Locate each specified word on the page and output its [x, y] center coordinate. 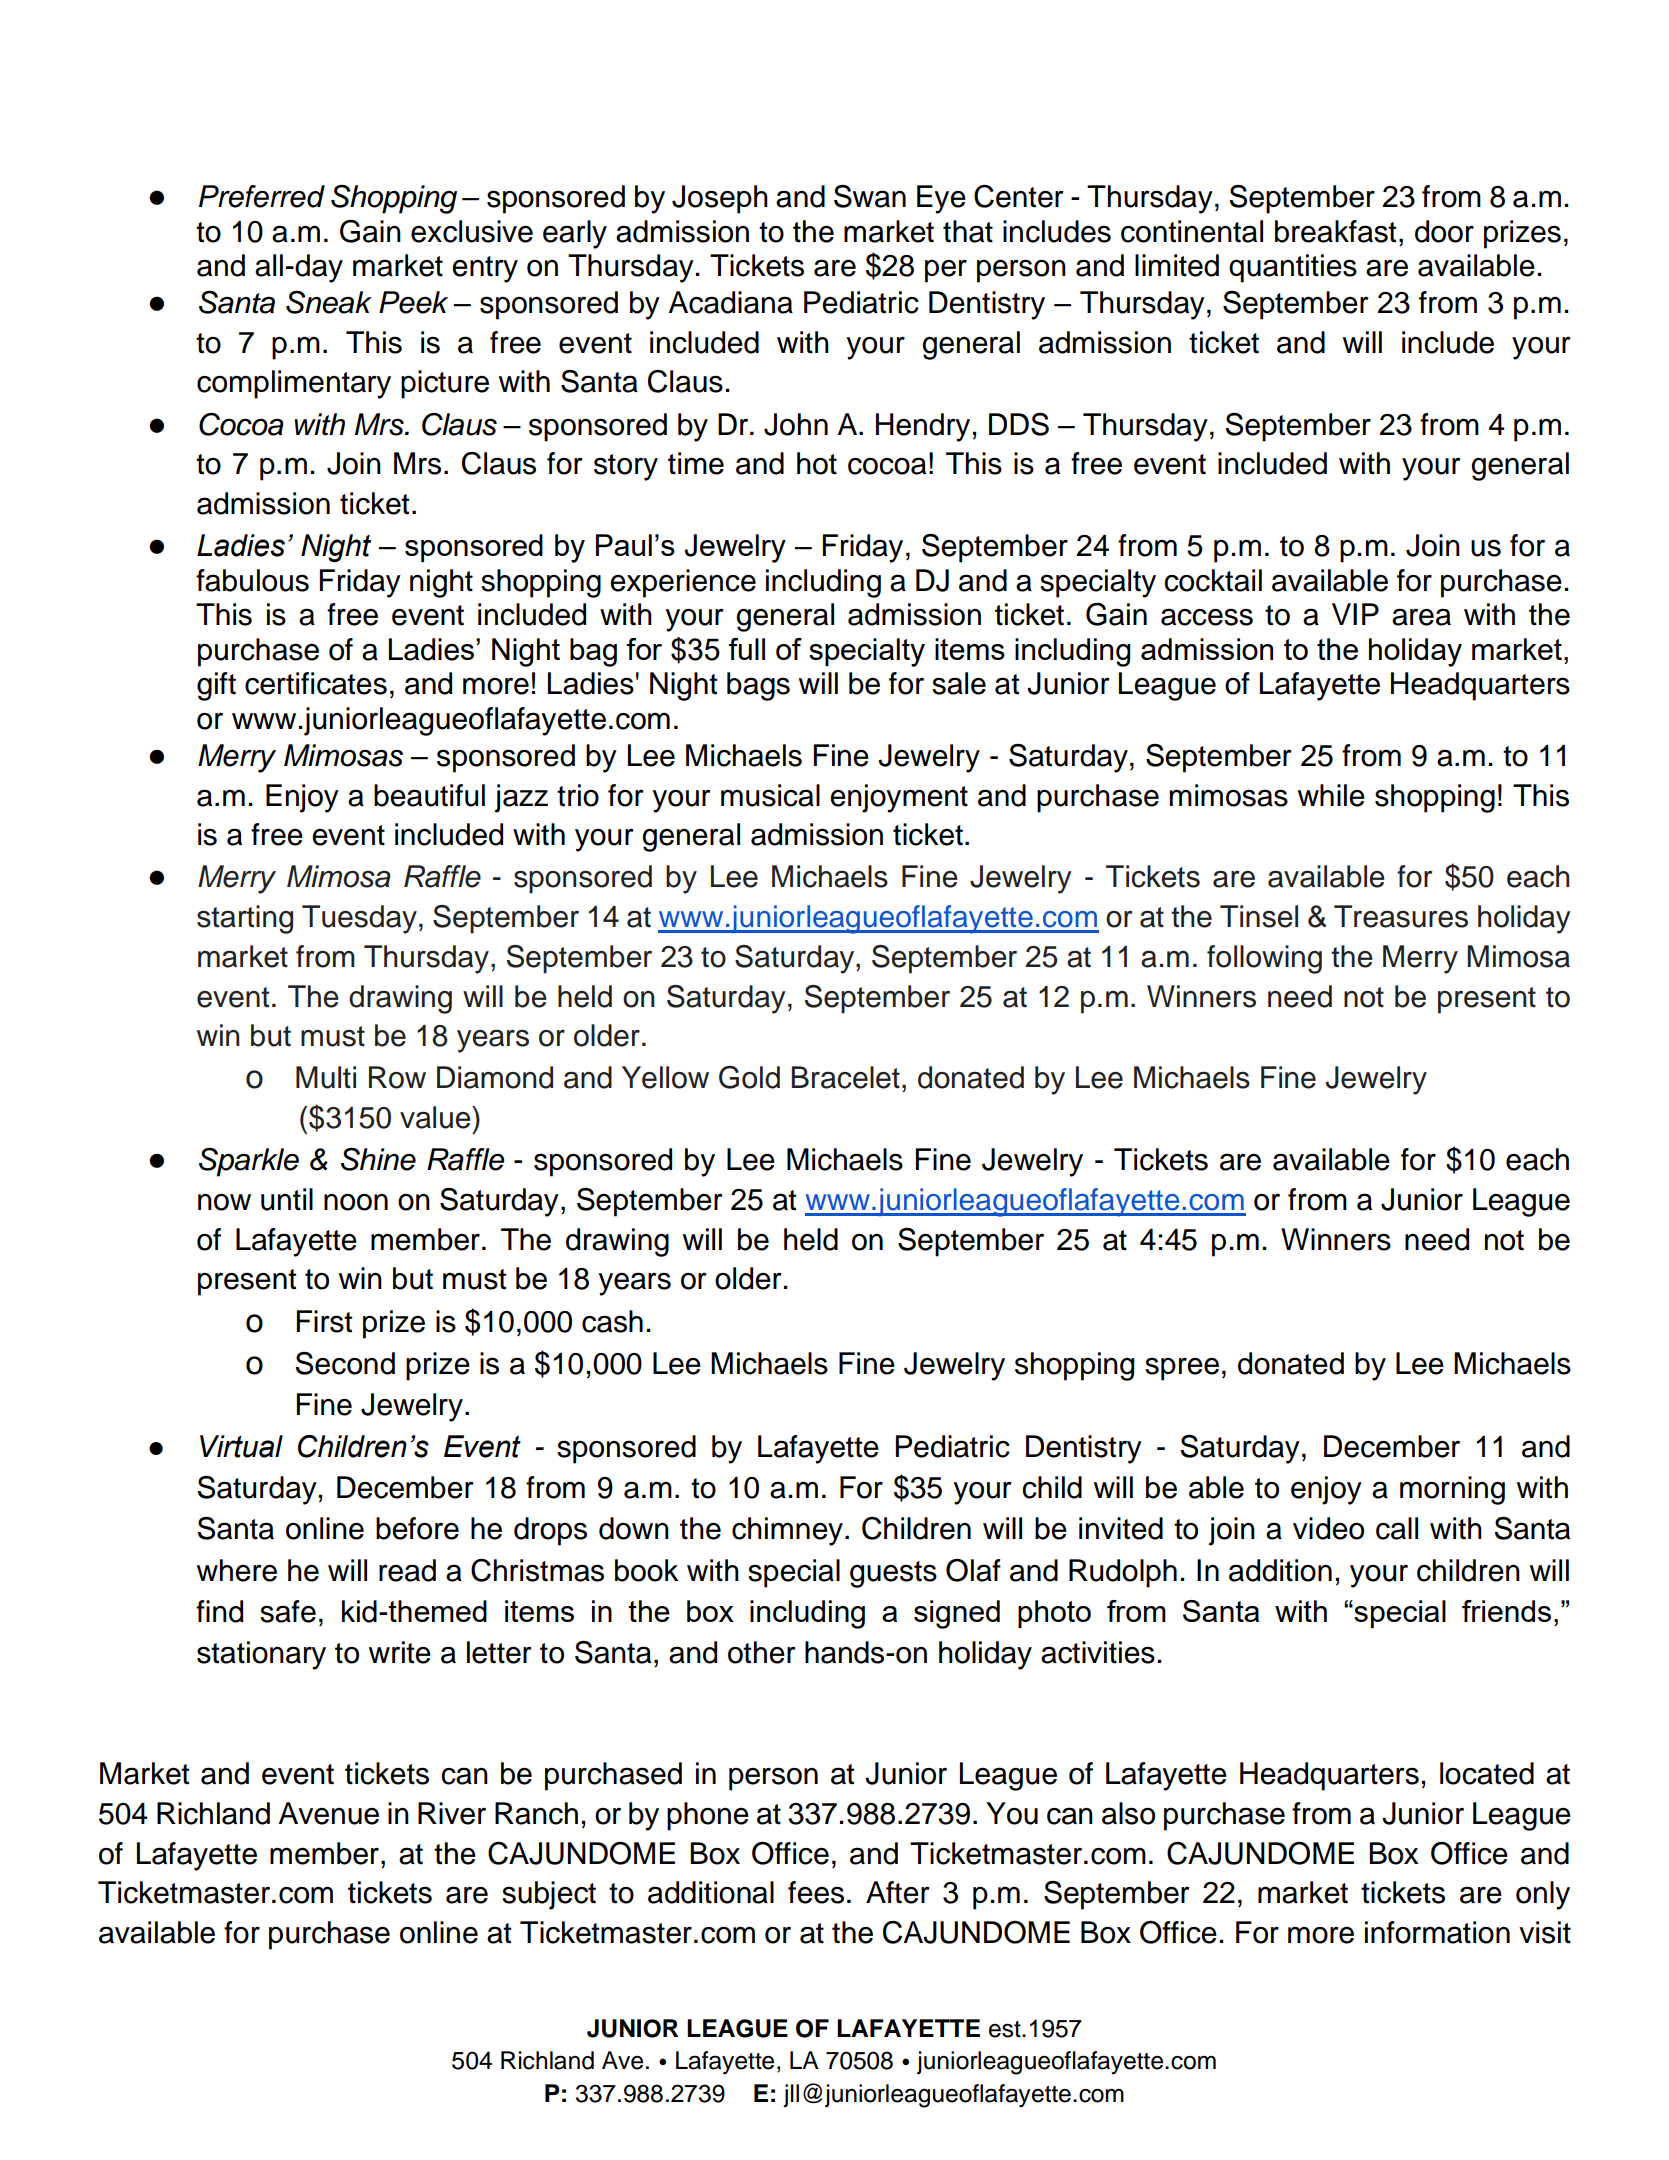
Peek [413, 302]
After [898, 1892]
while [1331, 795]
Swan [870, 196]
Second [345, 1363]
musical [770, 795]
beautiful [429, 795]
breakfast [1335, 231]
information [1437, 1932]
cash [612, 1321]
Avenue [329, 1813]
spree [1182, 1369]
